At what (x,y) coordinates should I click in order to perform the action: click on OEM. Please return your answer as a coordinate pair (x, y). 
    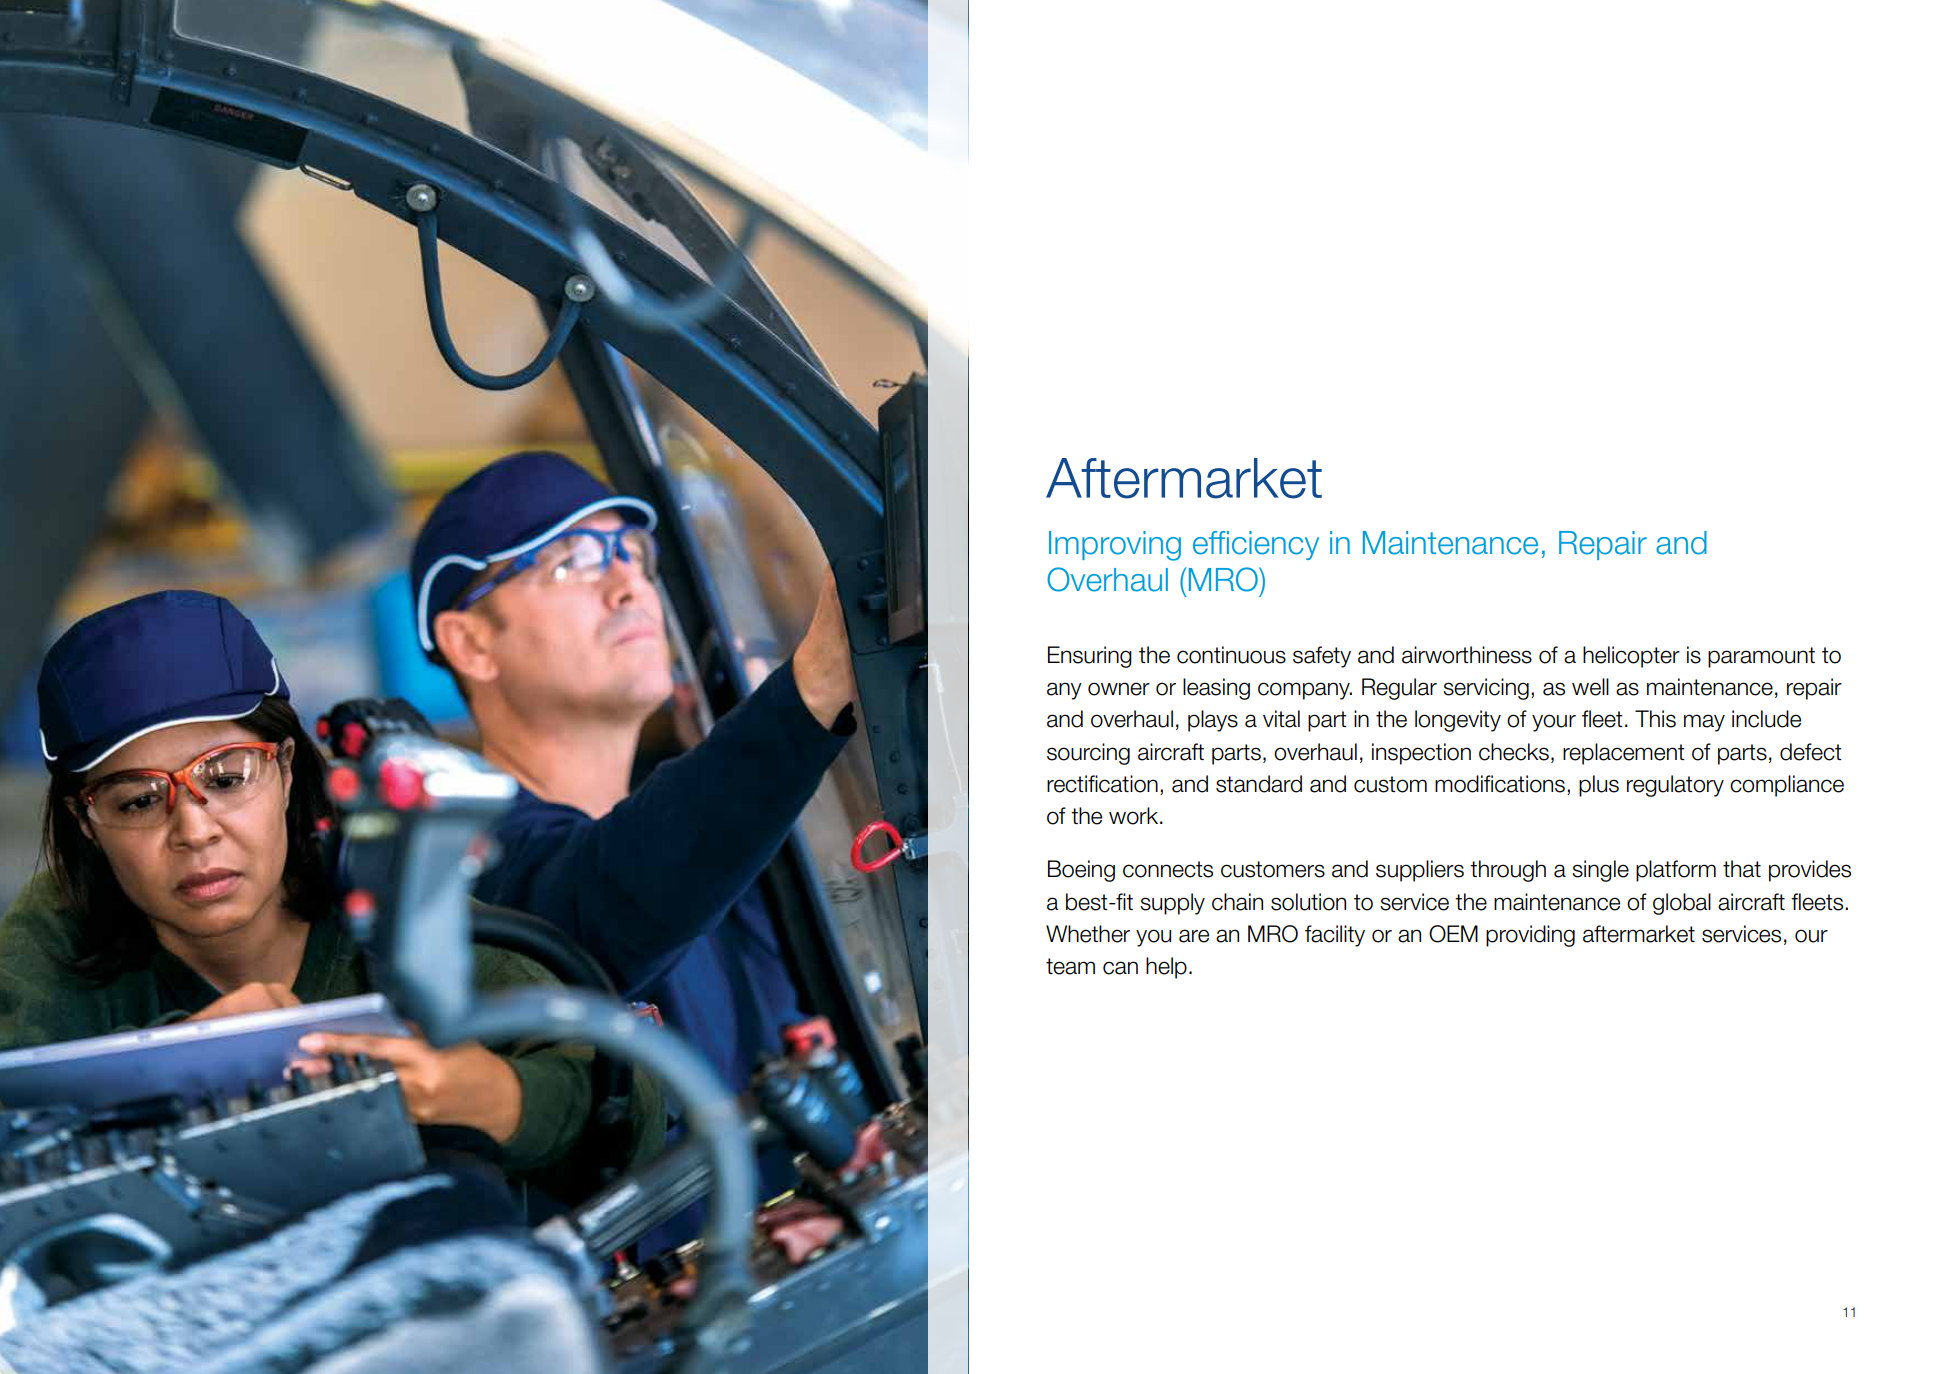
    Looking at the image, I should click on (1453, 934).
